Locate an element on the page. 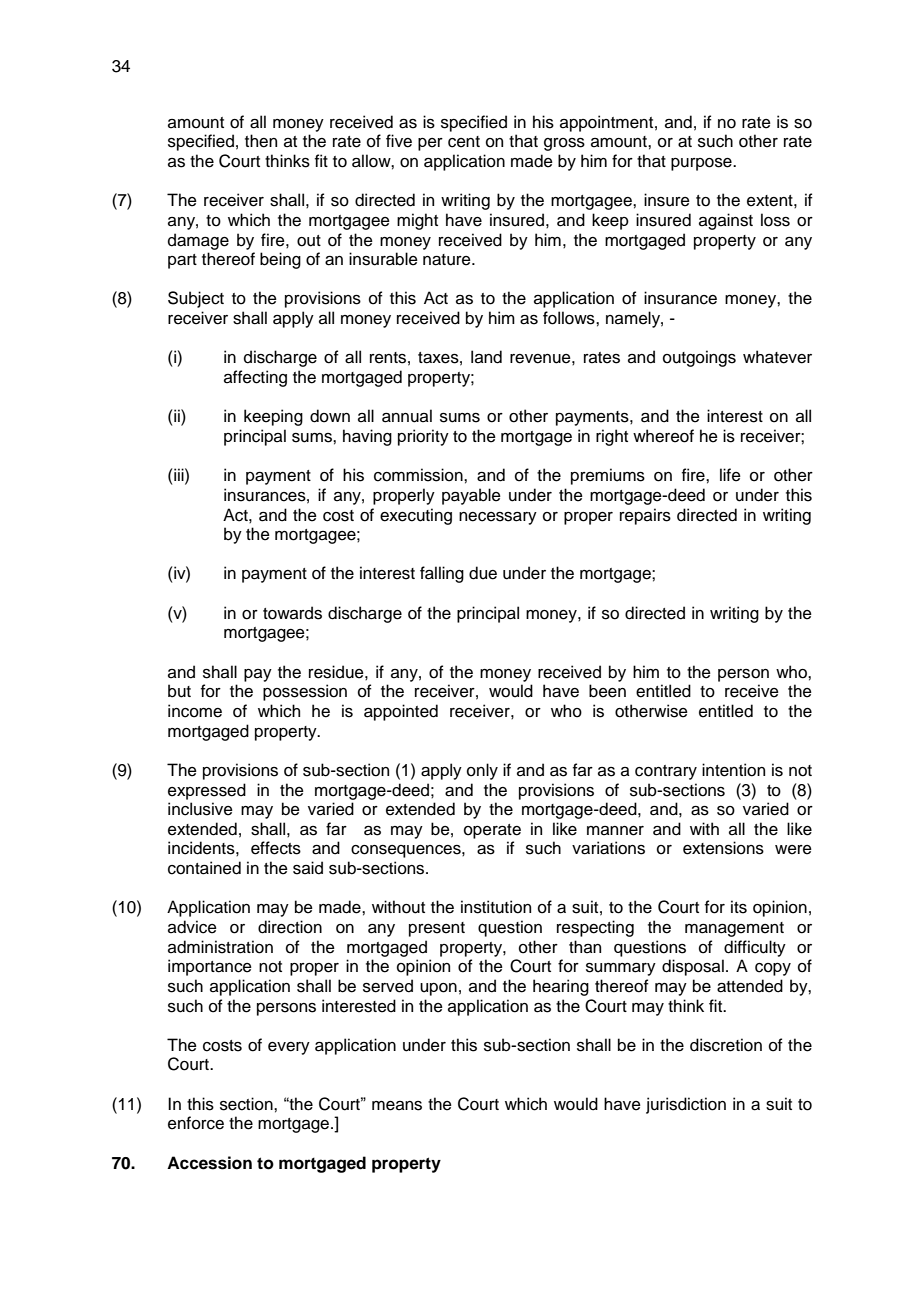  means is located at coordinates (397, 1106).
